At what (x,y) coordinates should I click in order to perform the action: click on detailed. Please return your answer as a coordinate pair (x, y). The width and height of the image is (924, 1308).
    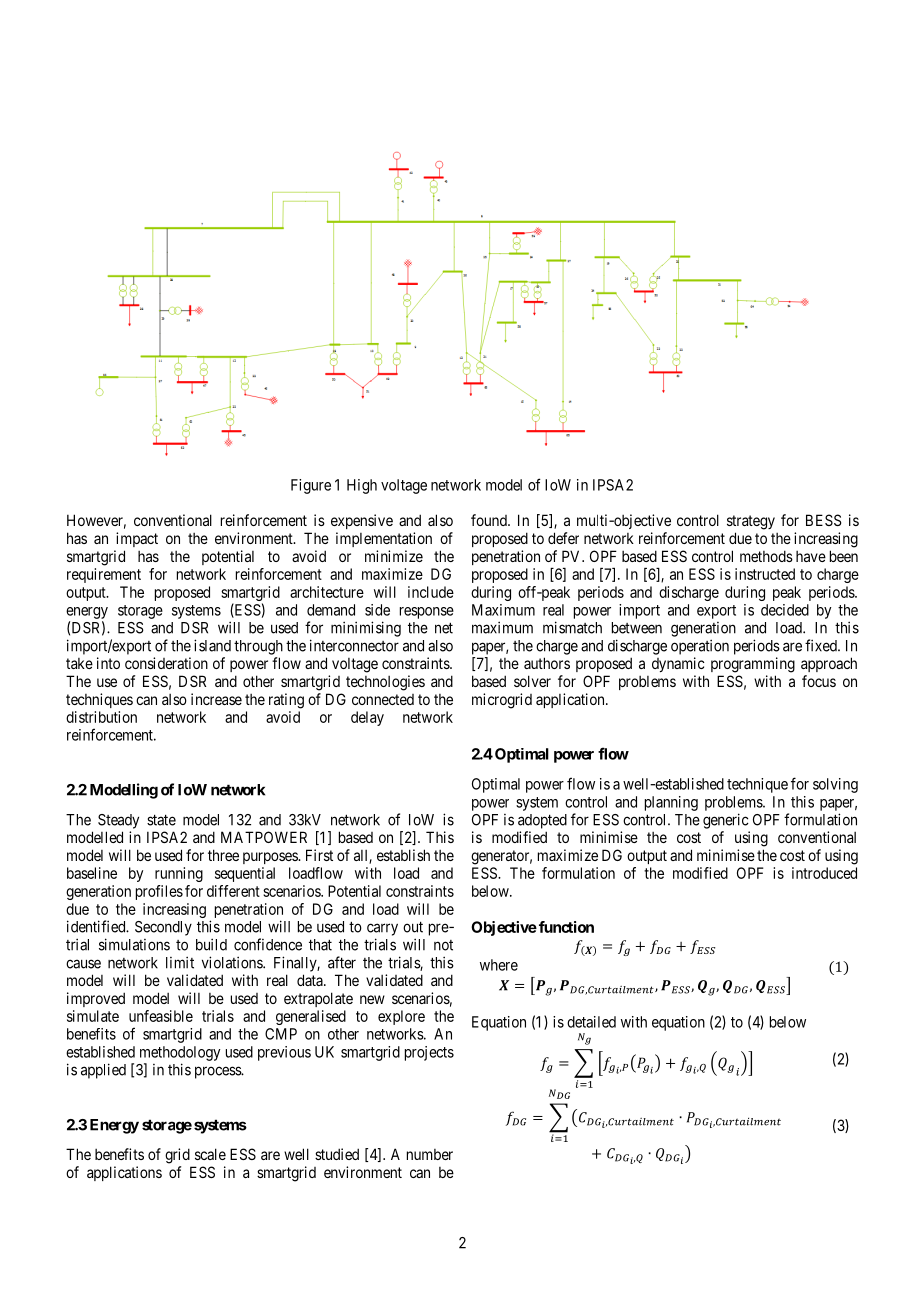
    Looking at the image, I should click on (591, 1022).
